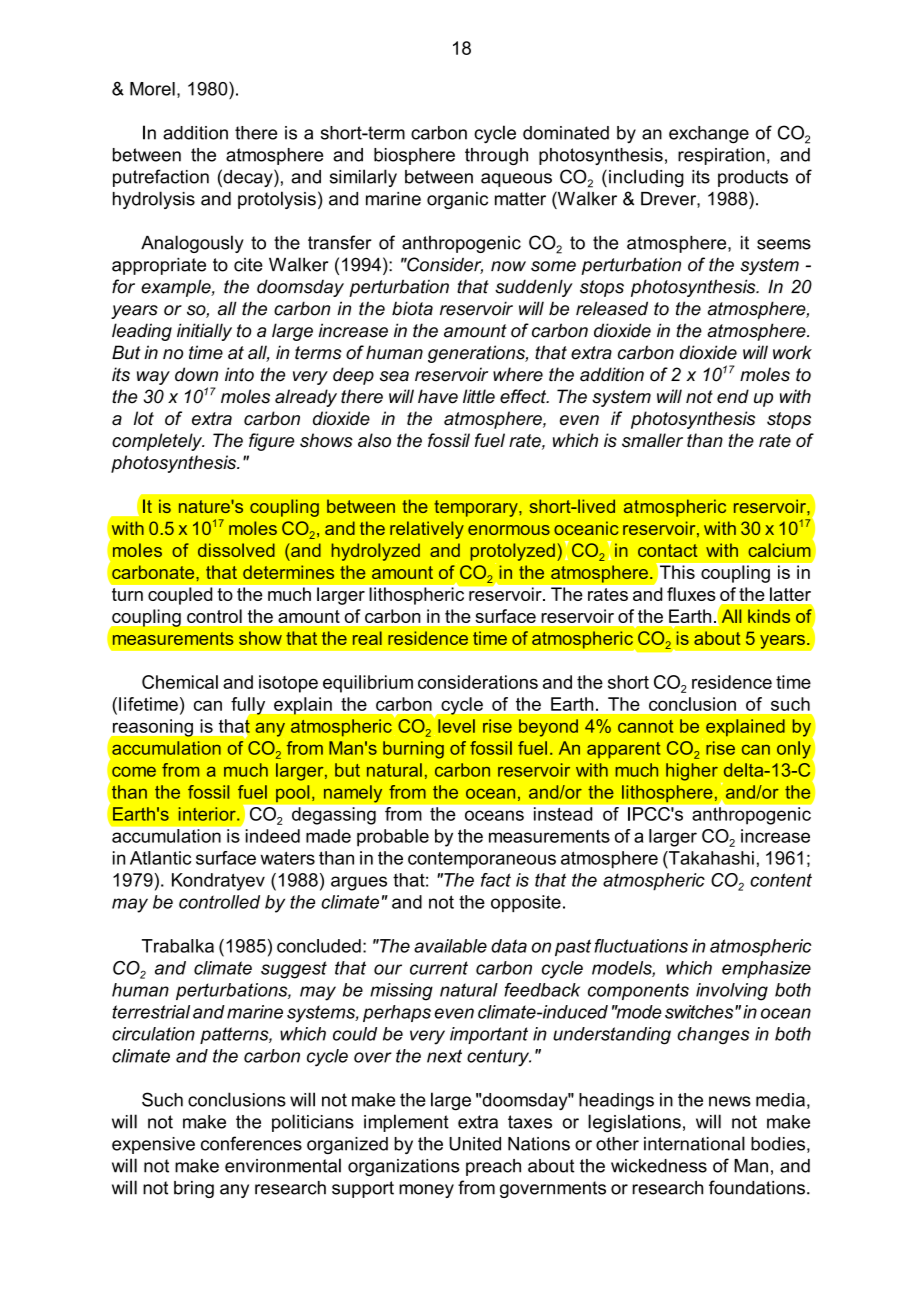  What do you see at coordinates (691, 594) in the screenshot?
I see `fluxes` at bounding box center [691, 594].
